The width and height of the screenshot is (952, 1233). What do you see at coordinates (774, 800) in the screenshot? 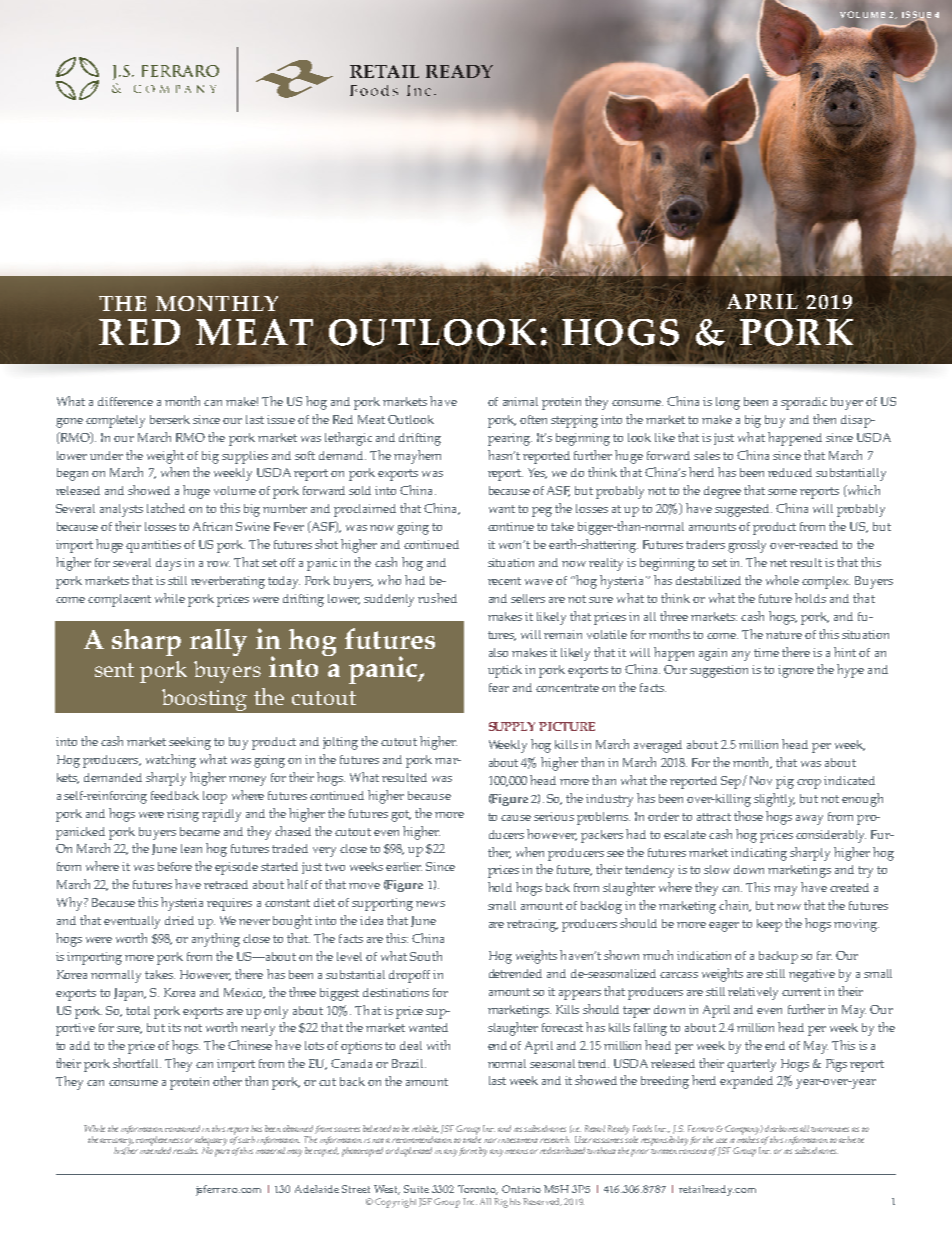
I see `slightly` at bounding box center [774, 800].
